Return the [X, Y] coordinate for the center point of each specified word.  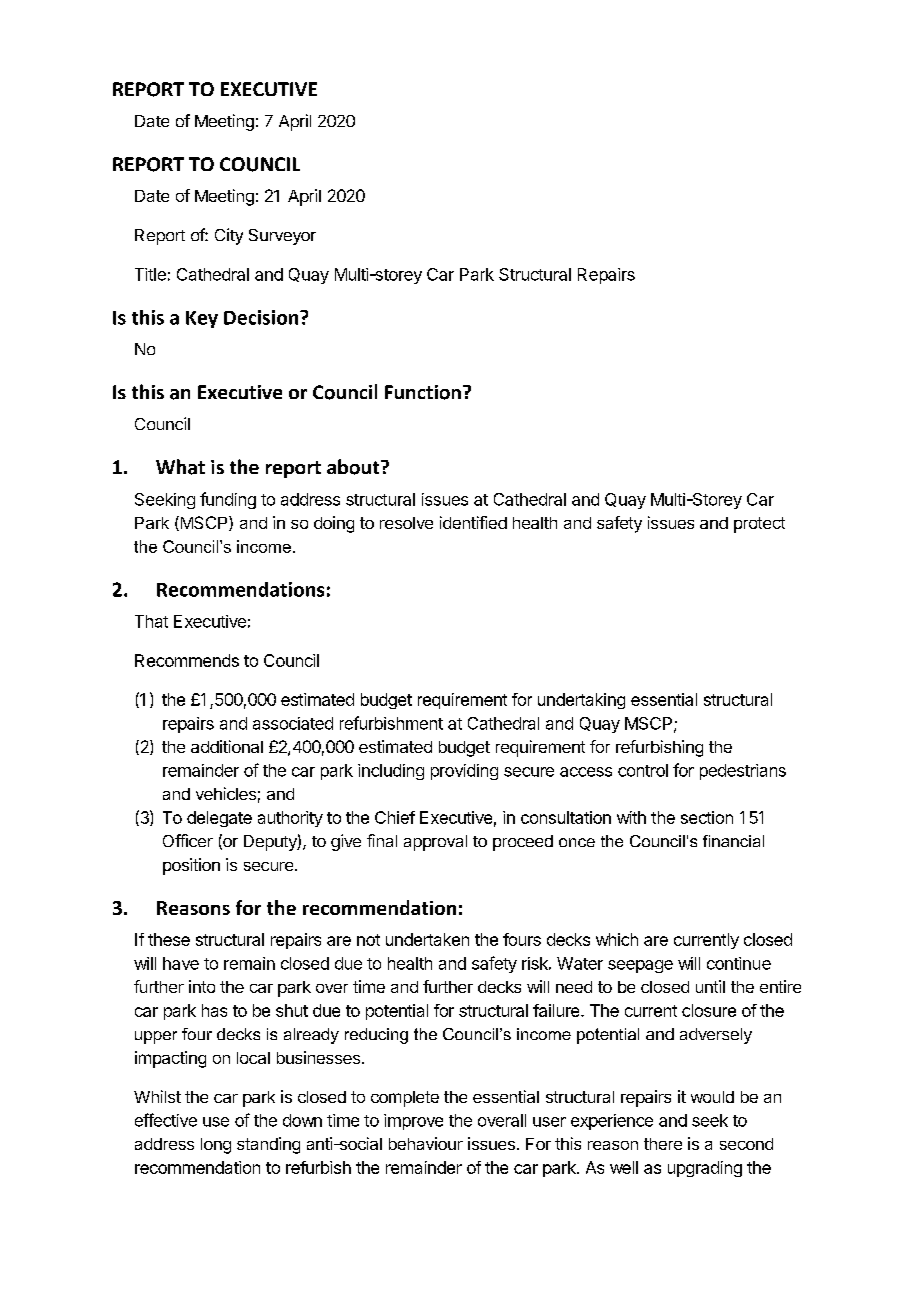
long [216, 1146]
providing [464, 772]
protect [759, 525]
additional [227, 746]
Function [423, 392]
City [229, 236]
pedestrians [743, 772]
